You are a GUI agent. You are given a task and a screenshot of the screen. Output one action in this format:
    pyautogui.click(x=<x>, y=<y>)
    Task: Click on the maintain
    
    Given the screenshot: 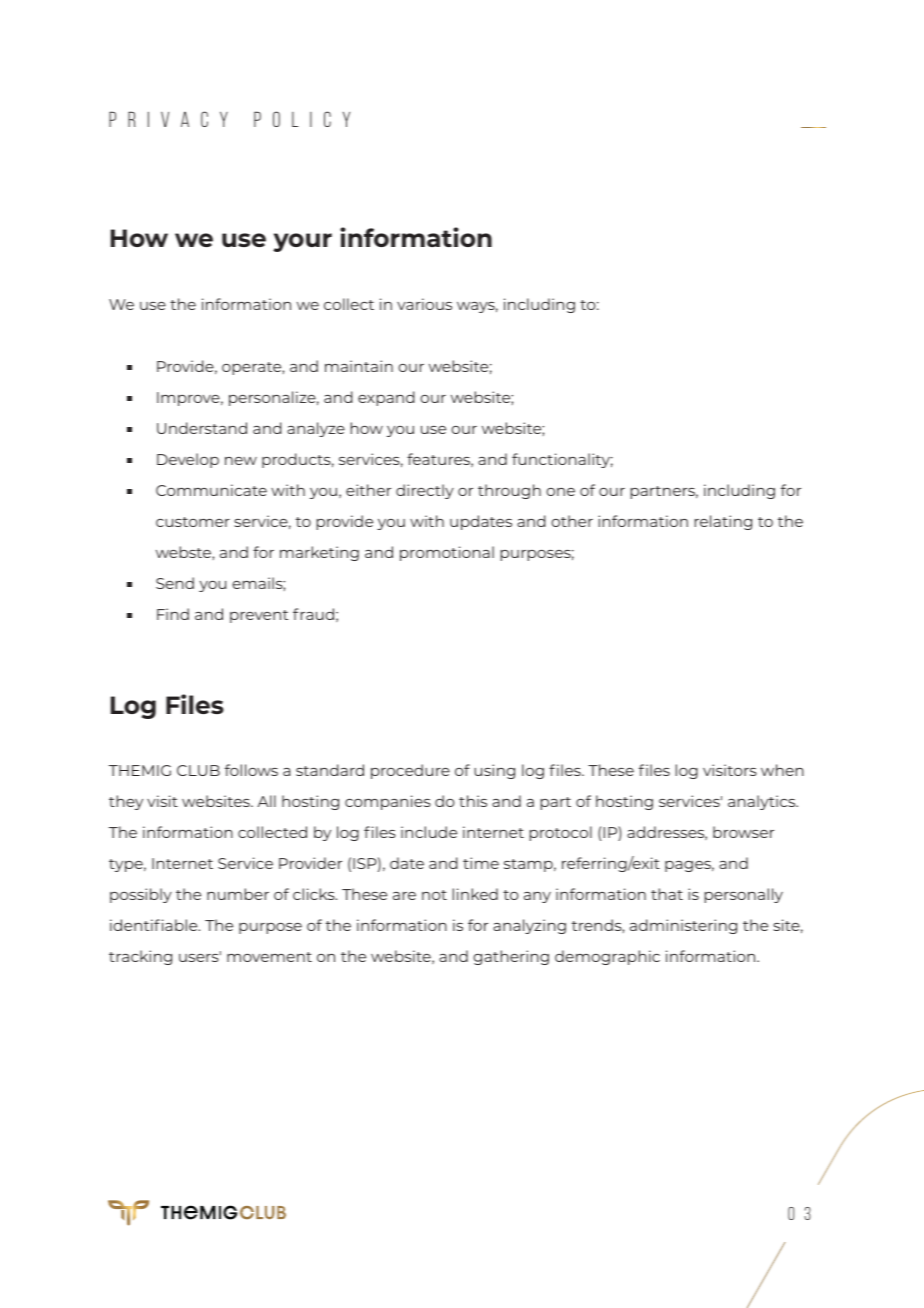 What is the action you would take?
    pyautogui.click(x=359, y=366)
